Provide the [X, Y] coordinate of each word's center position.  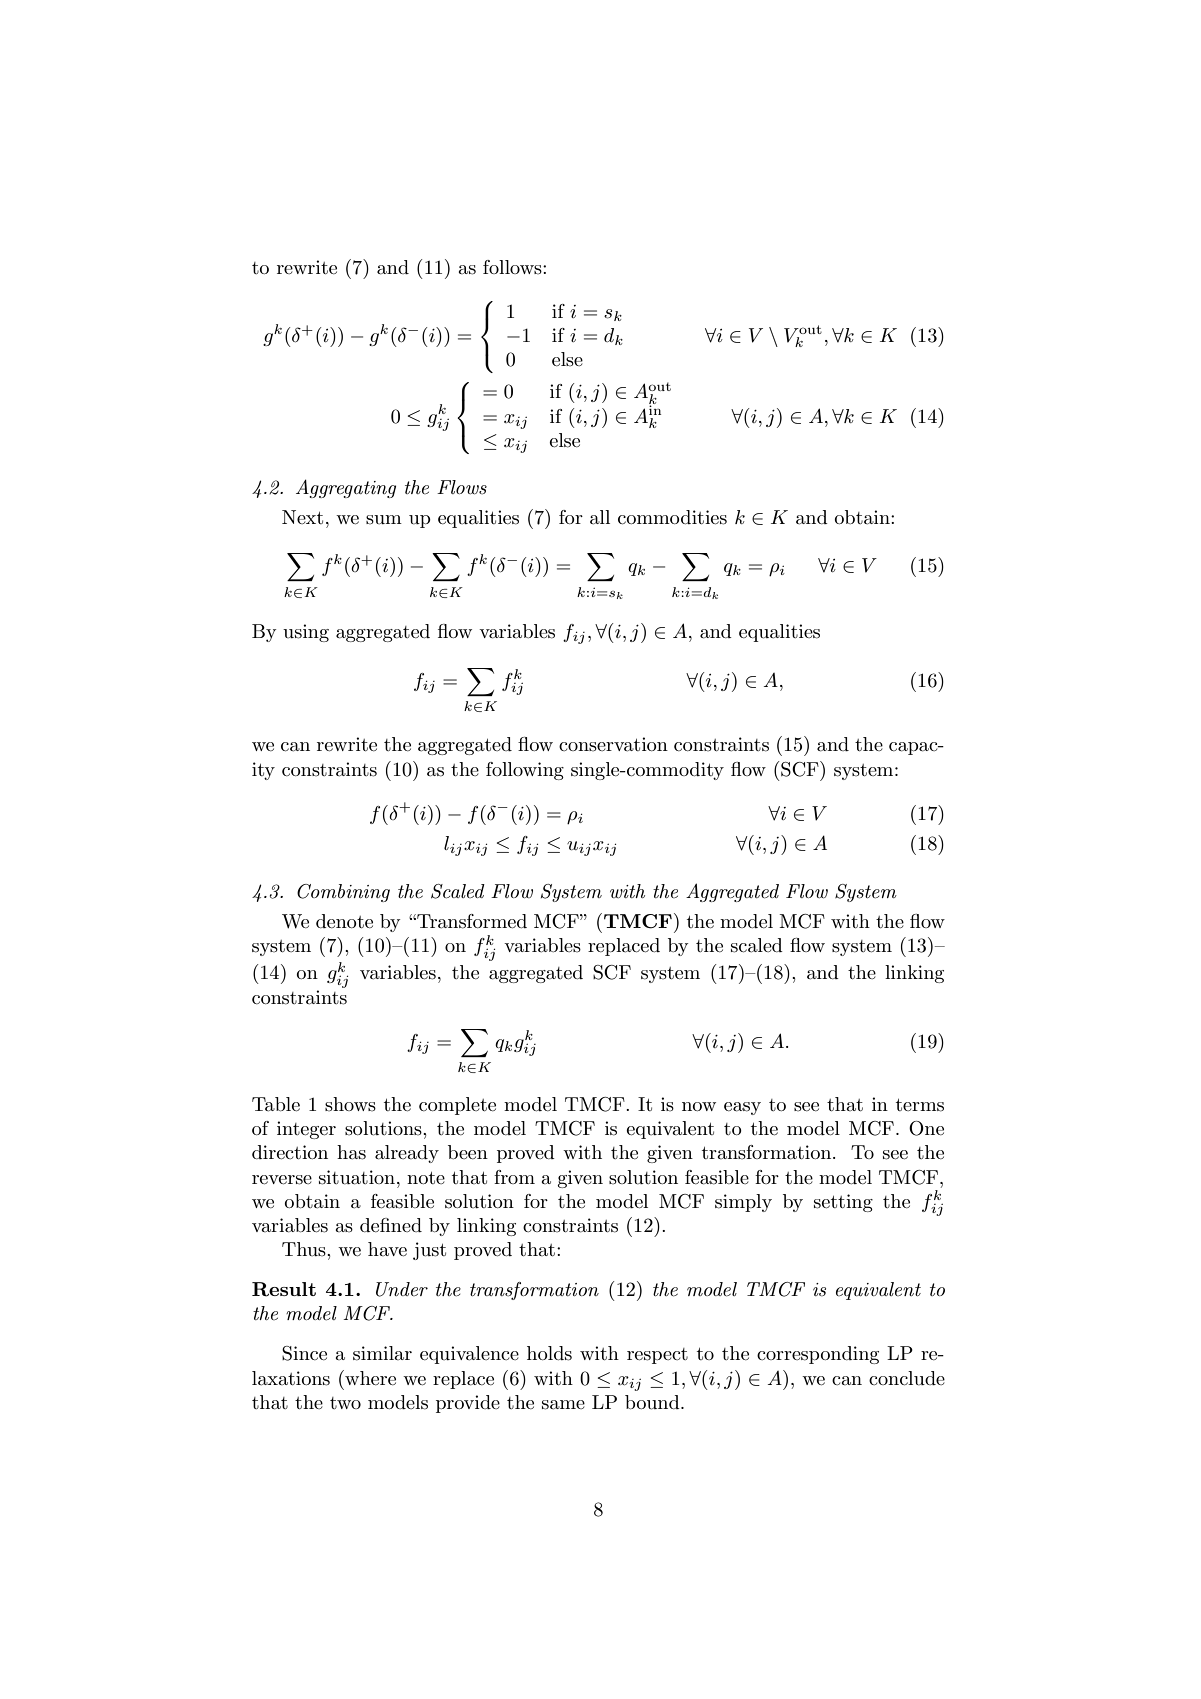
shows [350, 1104]
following [525, 771]
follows [513, 267]
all [600, 517]
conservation [613, 744]
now [699, 1106]
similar [382, 1353]
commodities [672, 517]
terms [920, 1105]
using [306, 633]
